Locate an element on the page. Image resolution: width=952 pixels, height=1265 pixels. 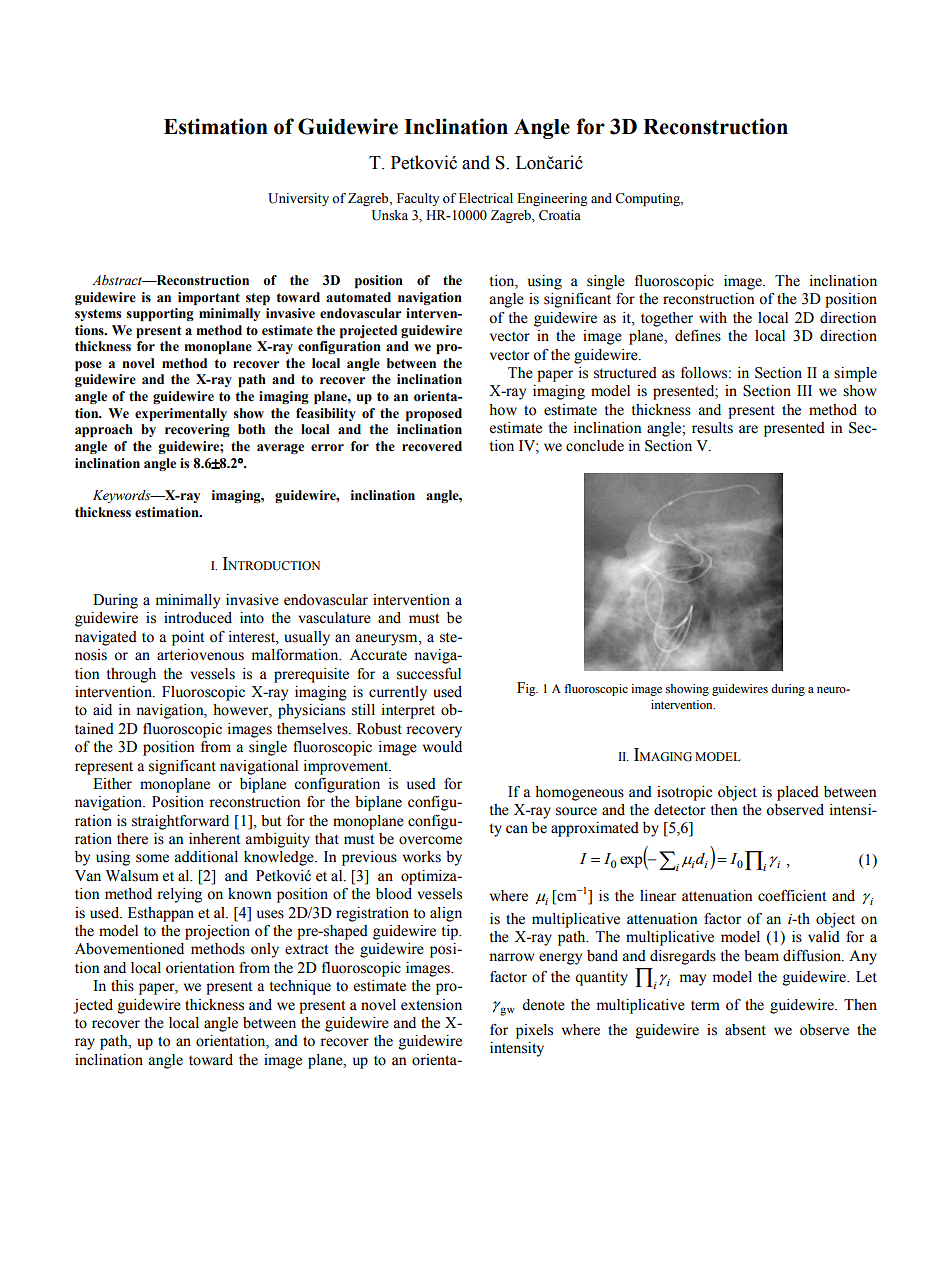
Electrical is located at coordinates (486, 198).
